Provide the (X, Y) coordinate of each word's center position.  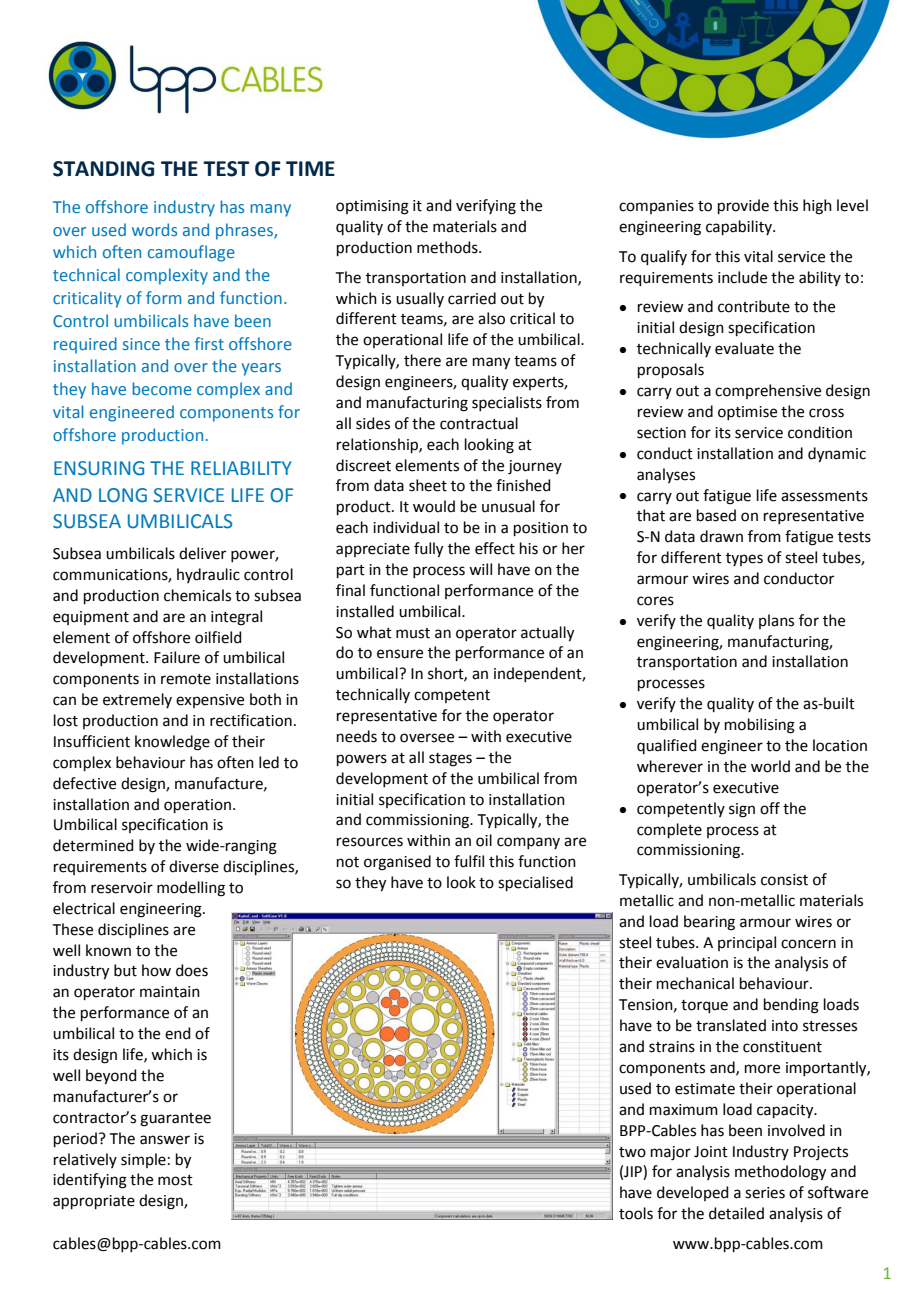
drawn (721, 536)
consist (784, 880)
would (434, 506)
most (175, 1180)
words (154, 229)
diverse (194, 866)
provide (743, 206)
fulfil (469, 861)
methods (448, 247)
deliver (202, 553)
